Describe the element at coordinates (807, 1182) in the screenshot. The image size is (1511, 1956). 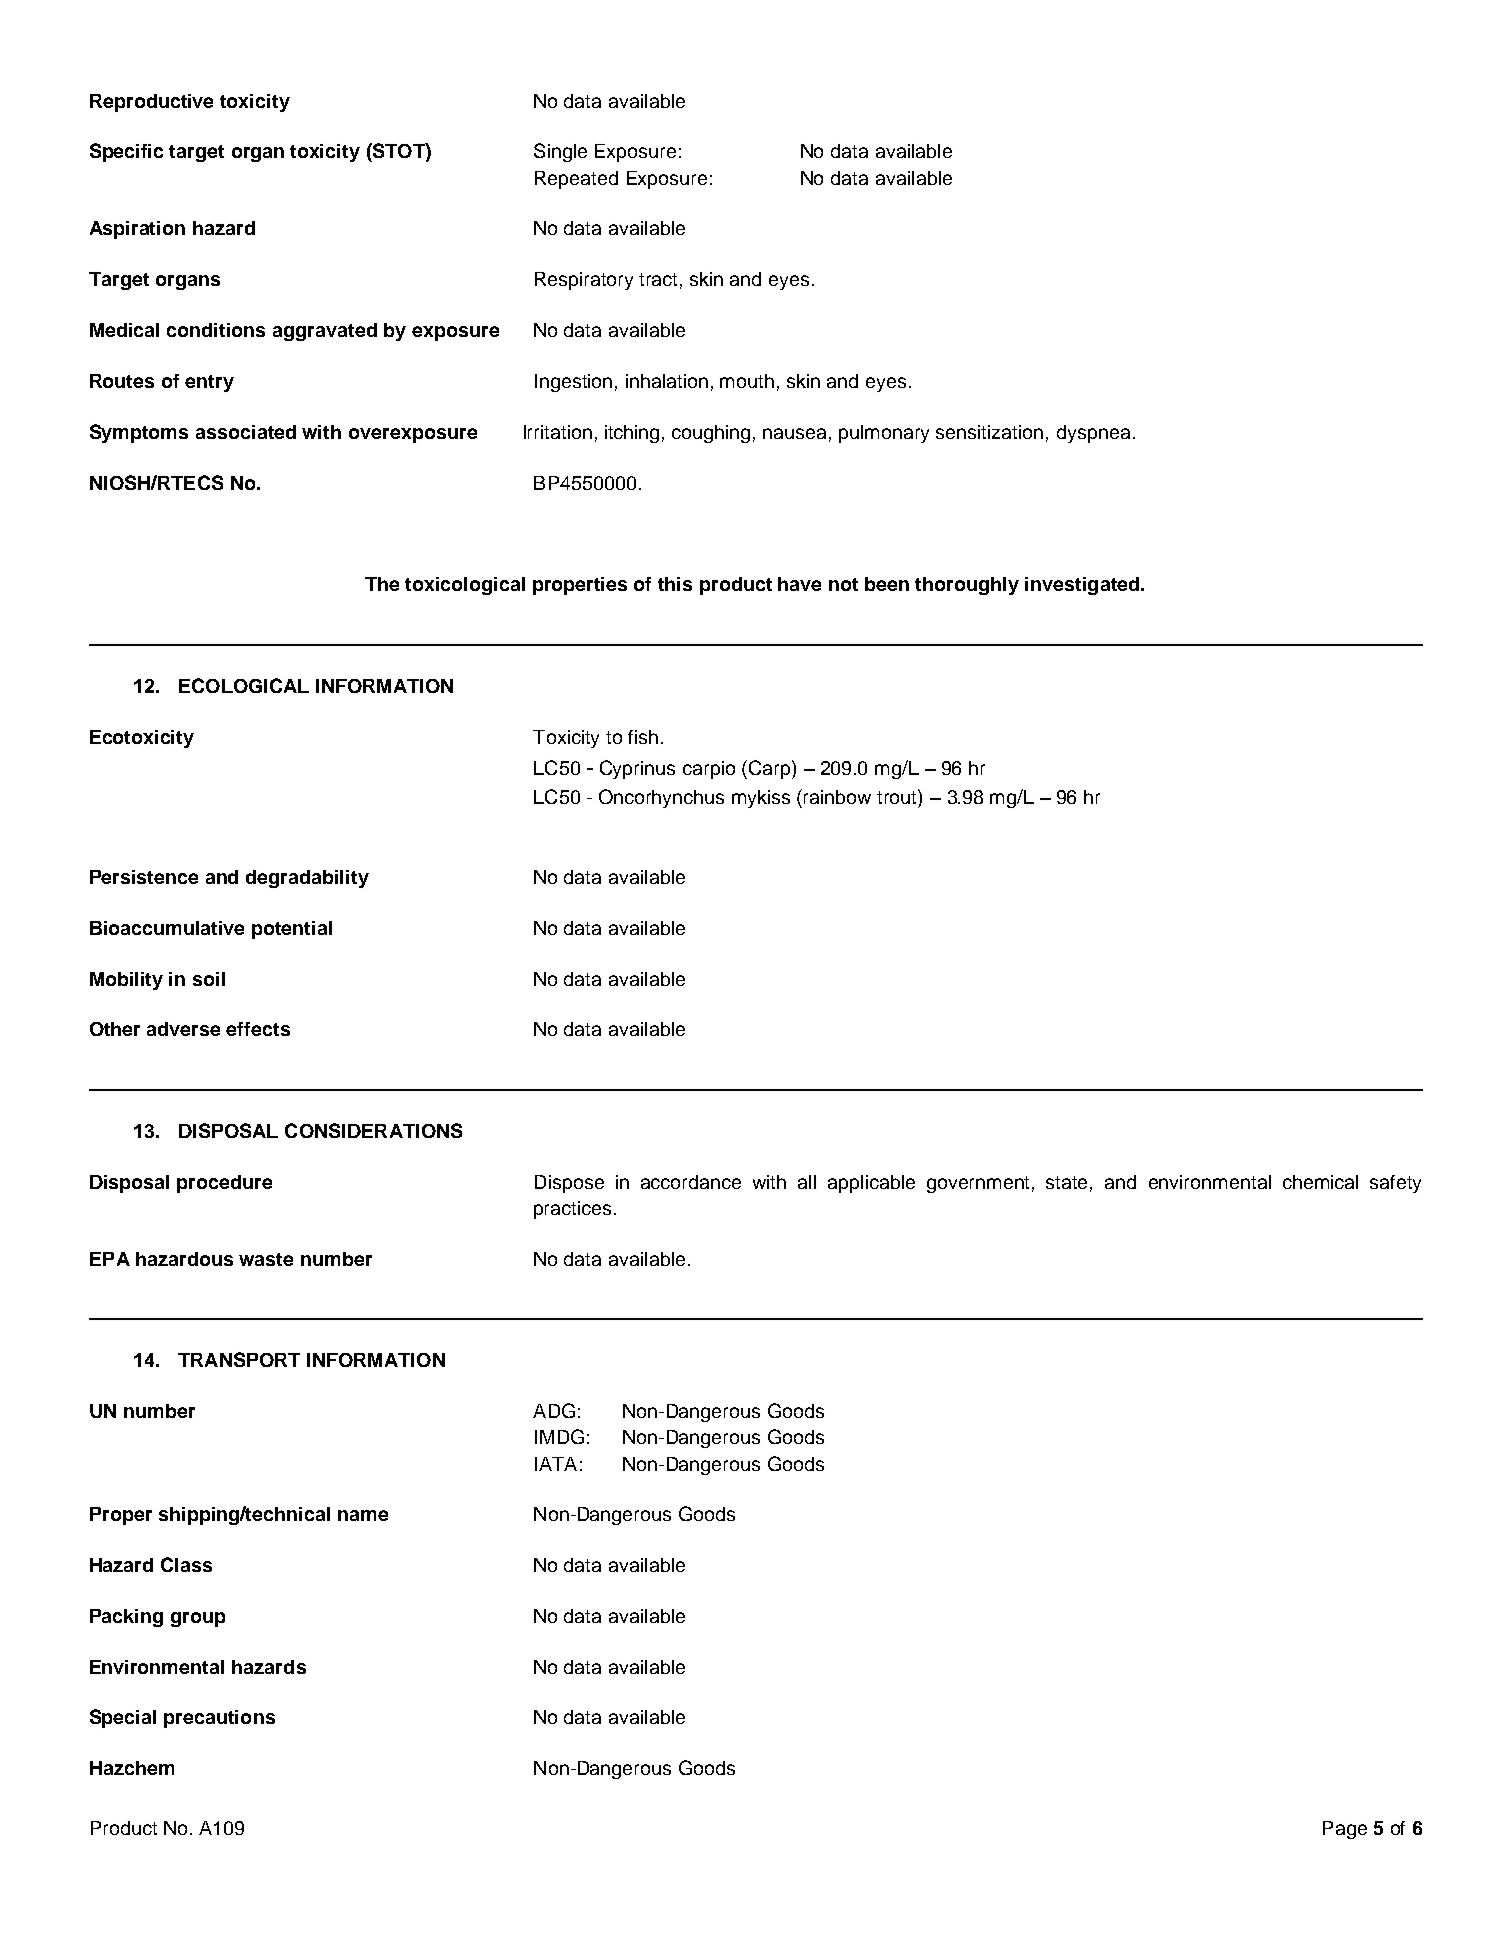
I see `all` at that location.
